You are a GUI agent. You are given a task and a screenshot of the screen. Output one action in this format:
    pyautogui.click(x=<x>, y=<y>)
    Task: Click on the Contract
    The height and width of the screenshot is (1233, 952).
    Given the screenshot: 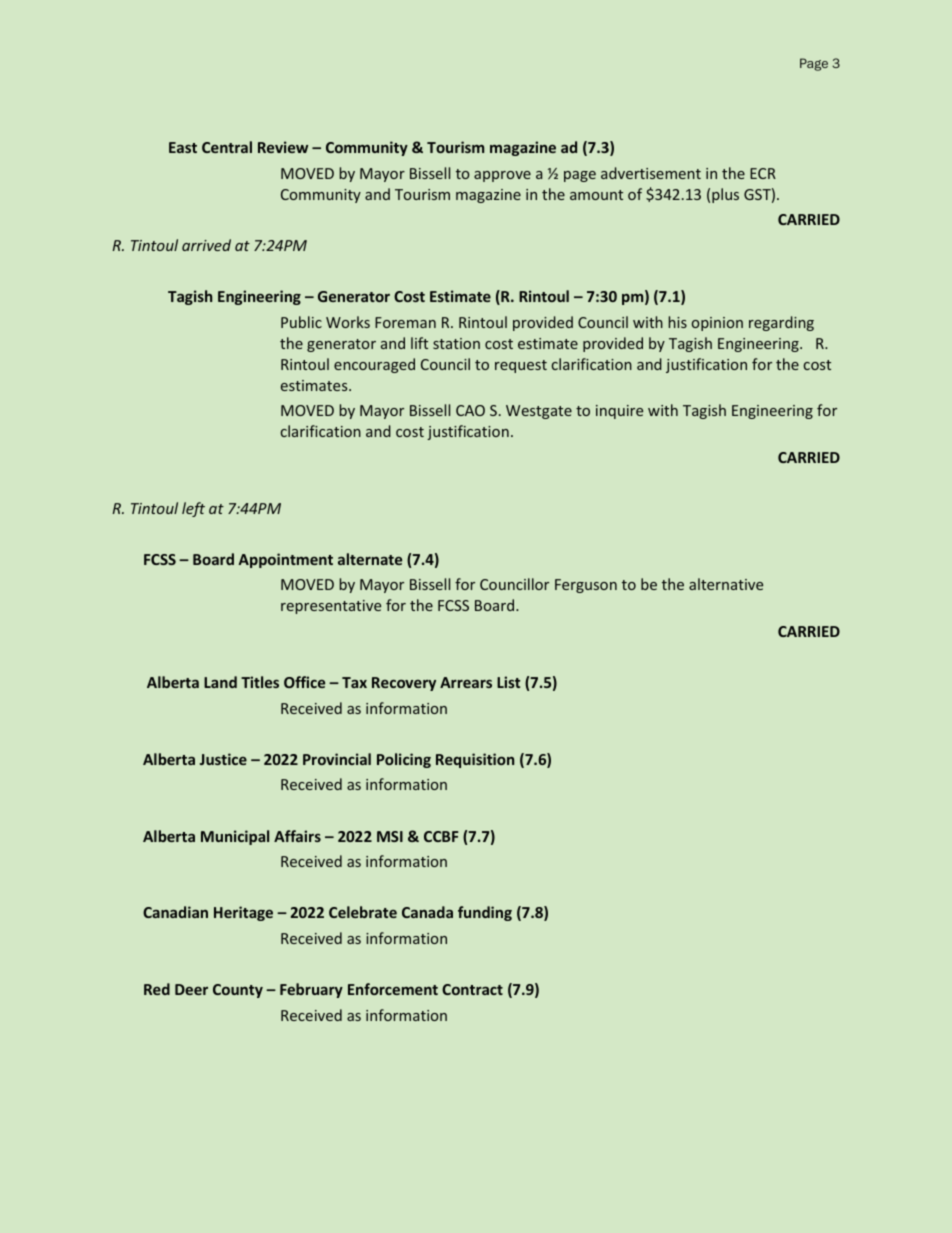 What is the action you would take?
    pyautogui.click(x=472, y=989)
